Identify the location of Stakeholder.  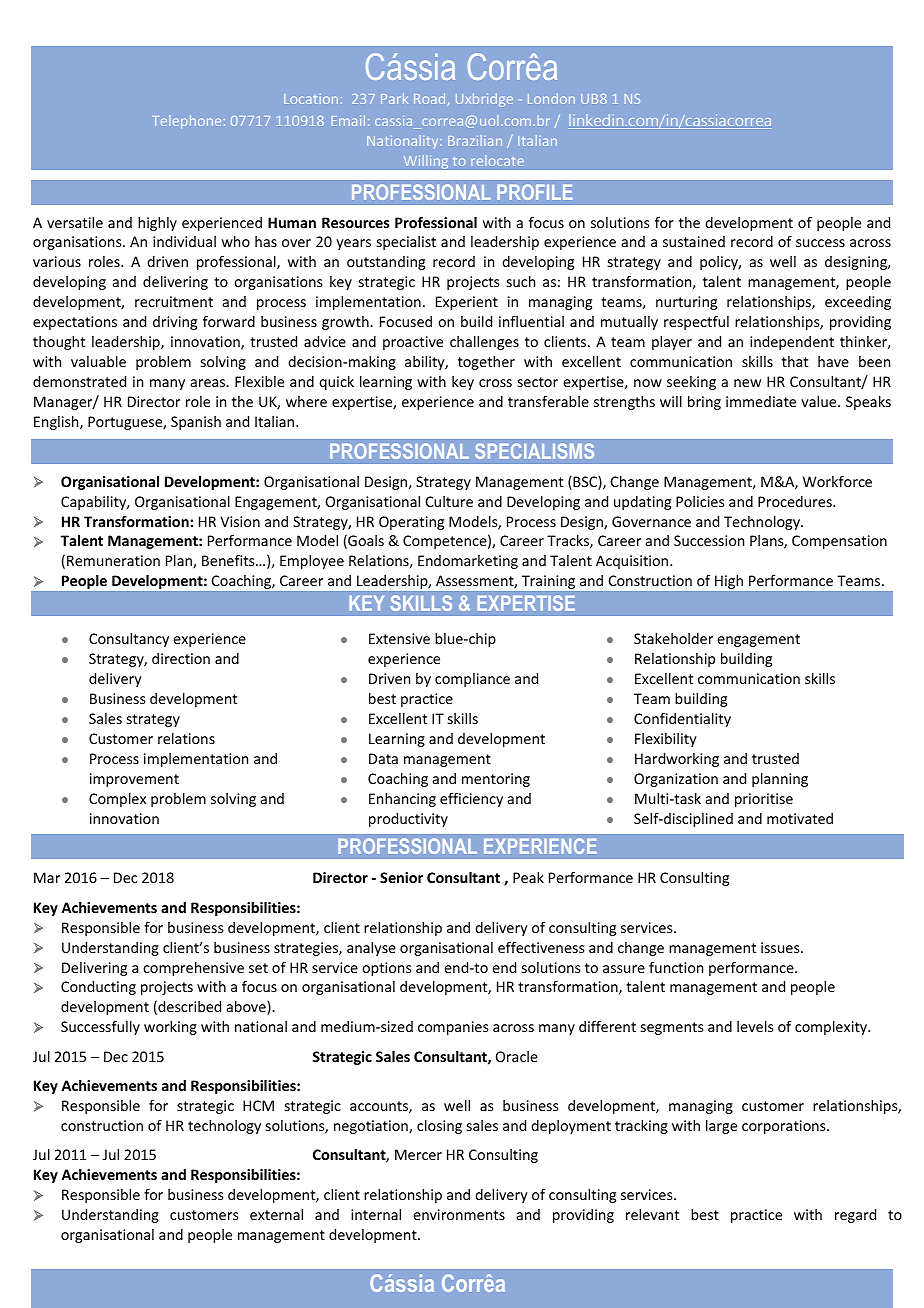
(673, 638).
